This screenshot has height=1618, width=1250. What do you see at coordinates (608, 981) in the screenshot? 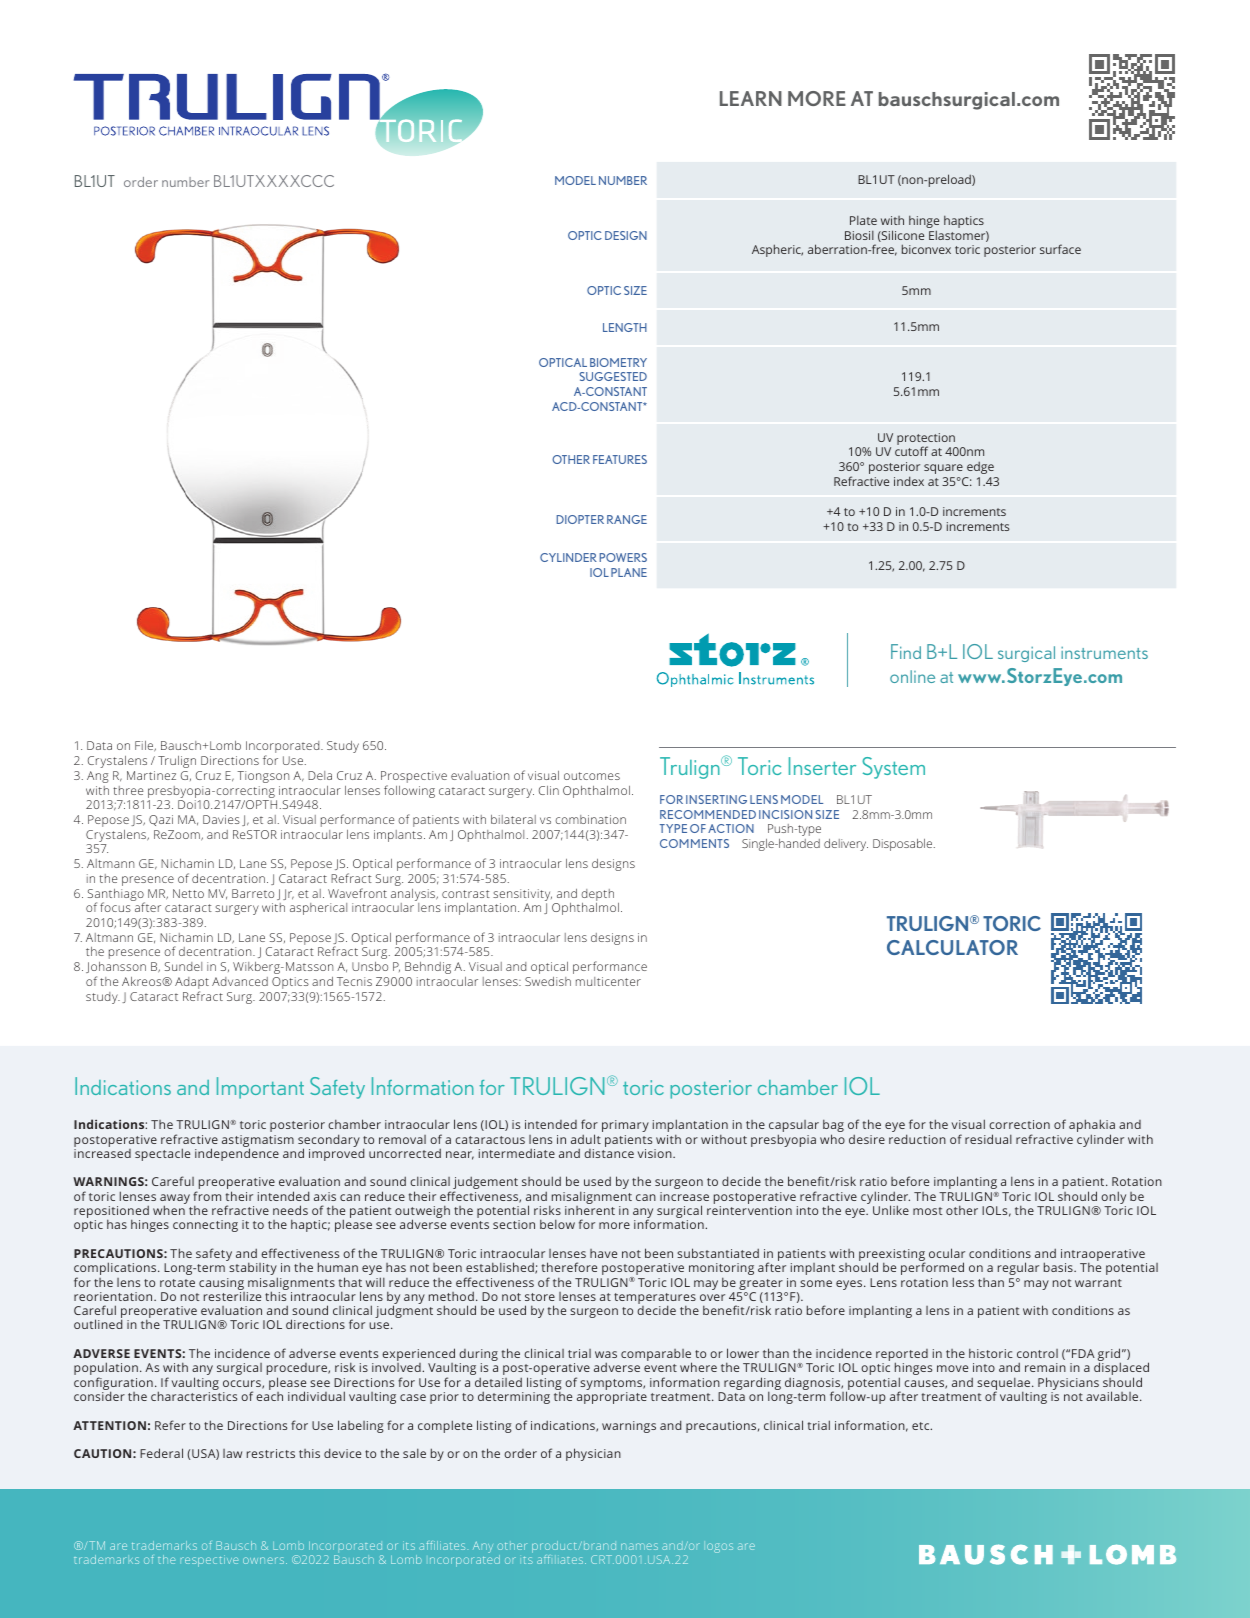
I see `multicenter` at bounding box center [608, 981].
